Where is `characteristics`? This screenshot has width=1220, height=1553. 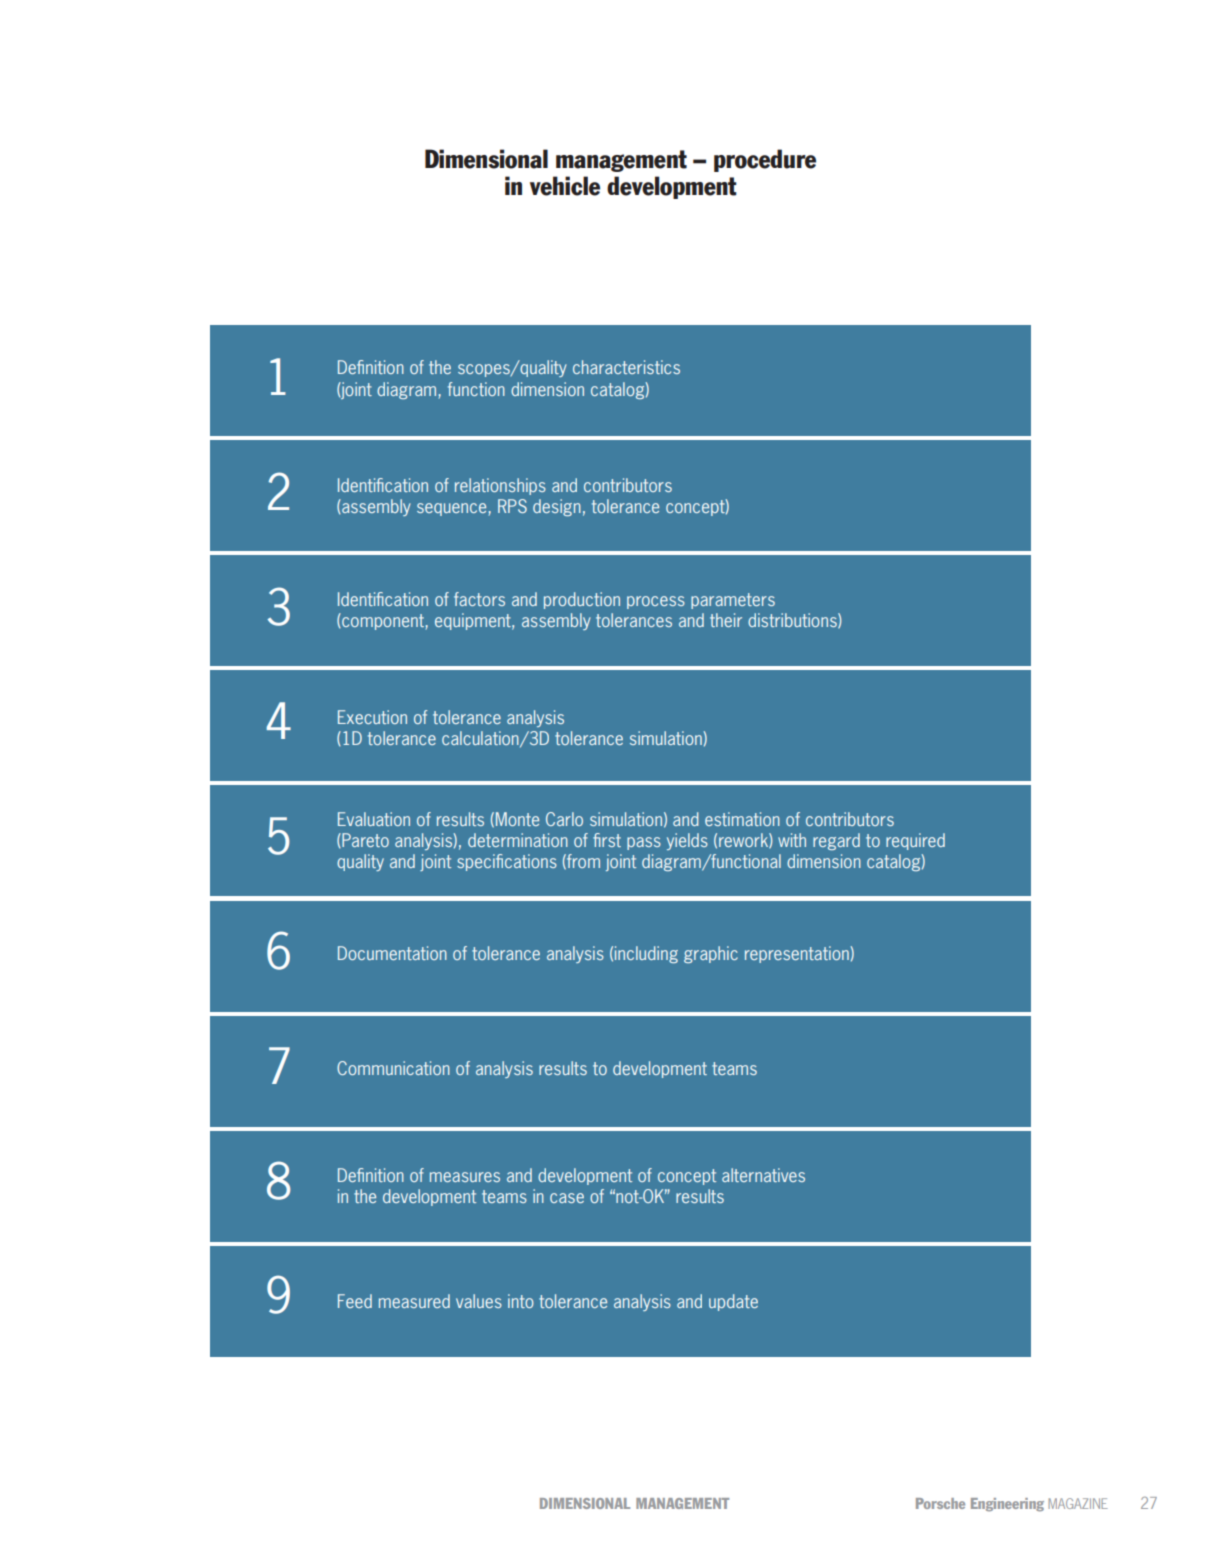
characteristics is located at coordinates (626, 367).
